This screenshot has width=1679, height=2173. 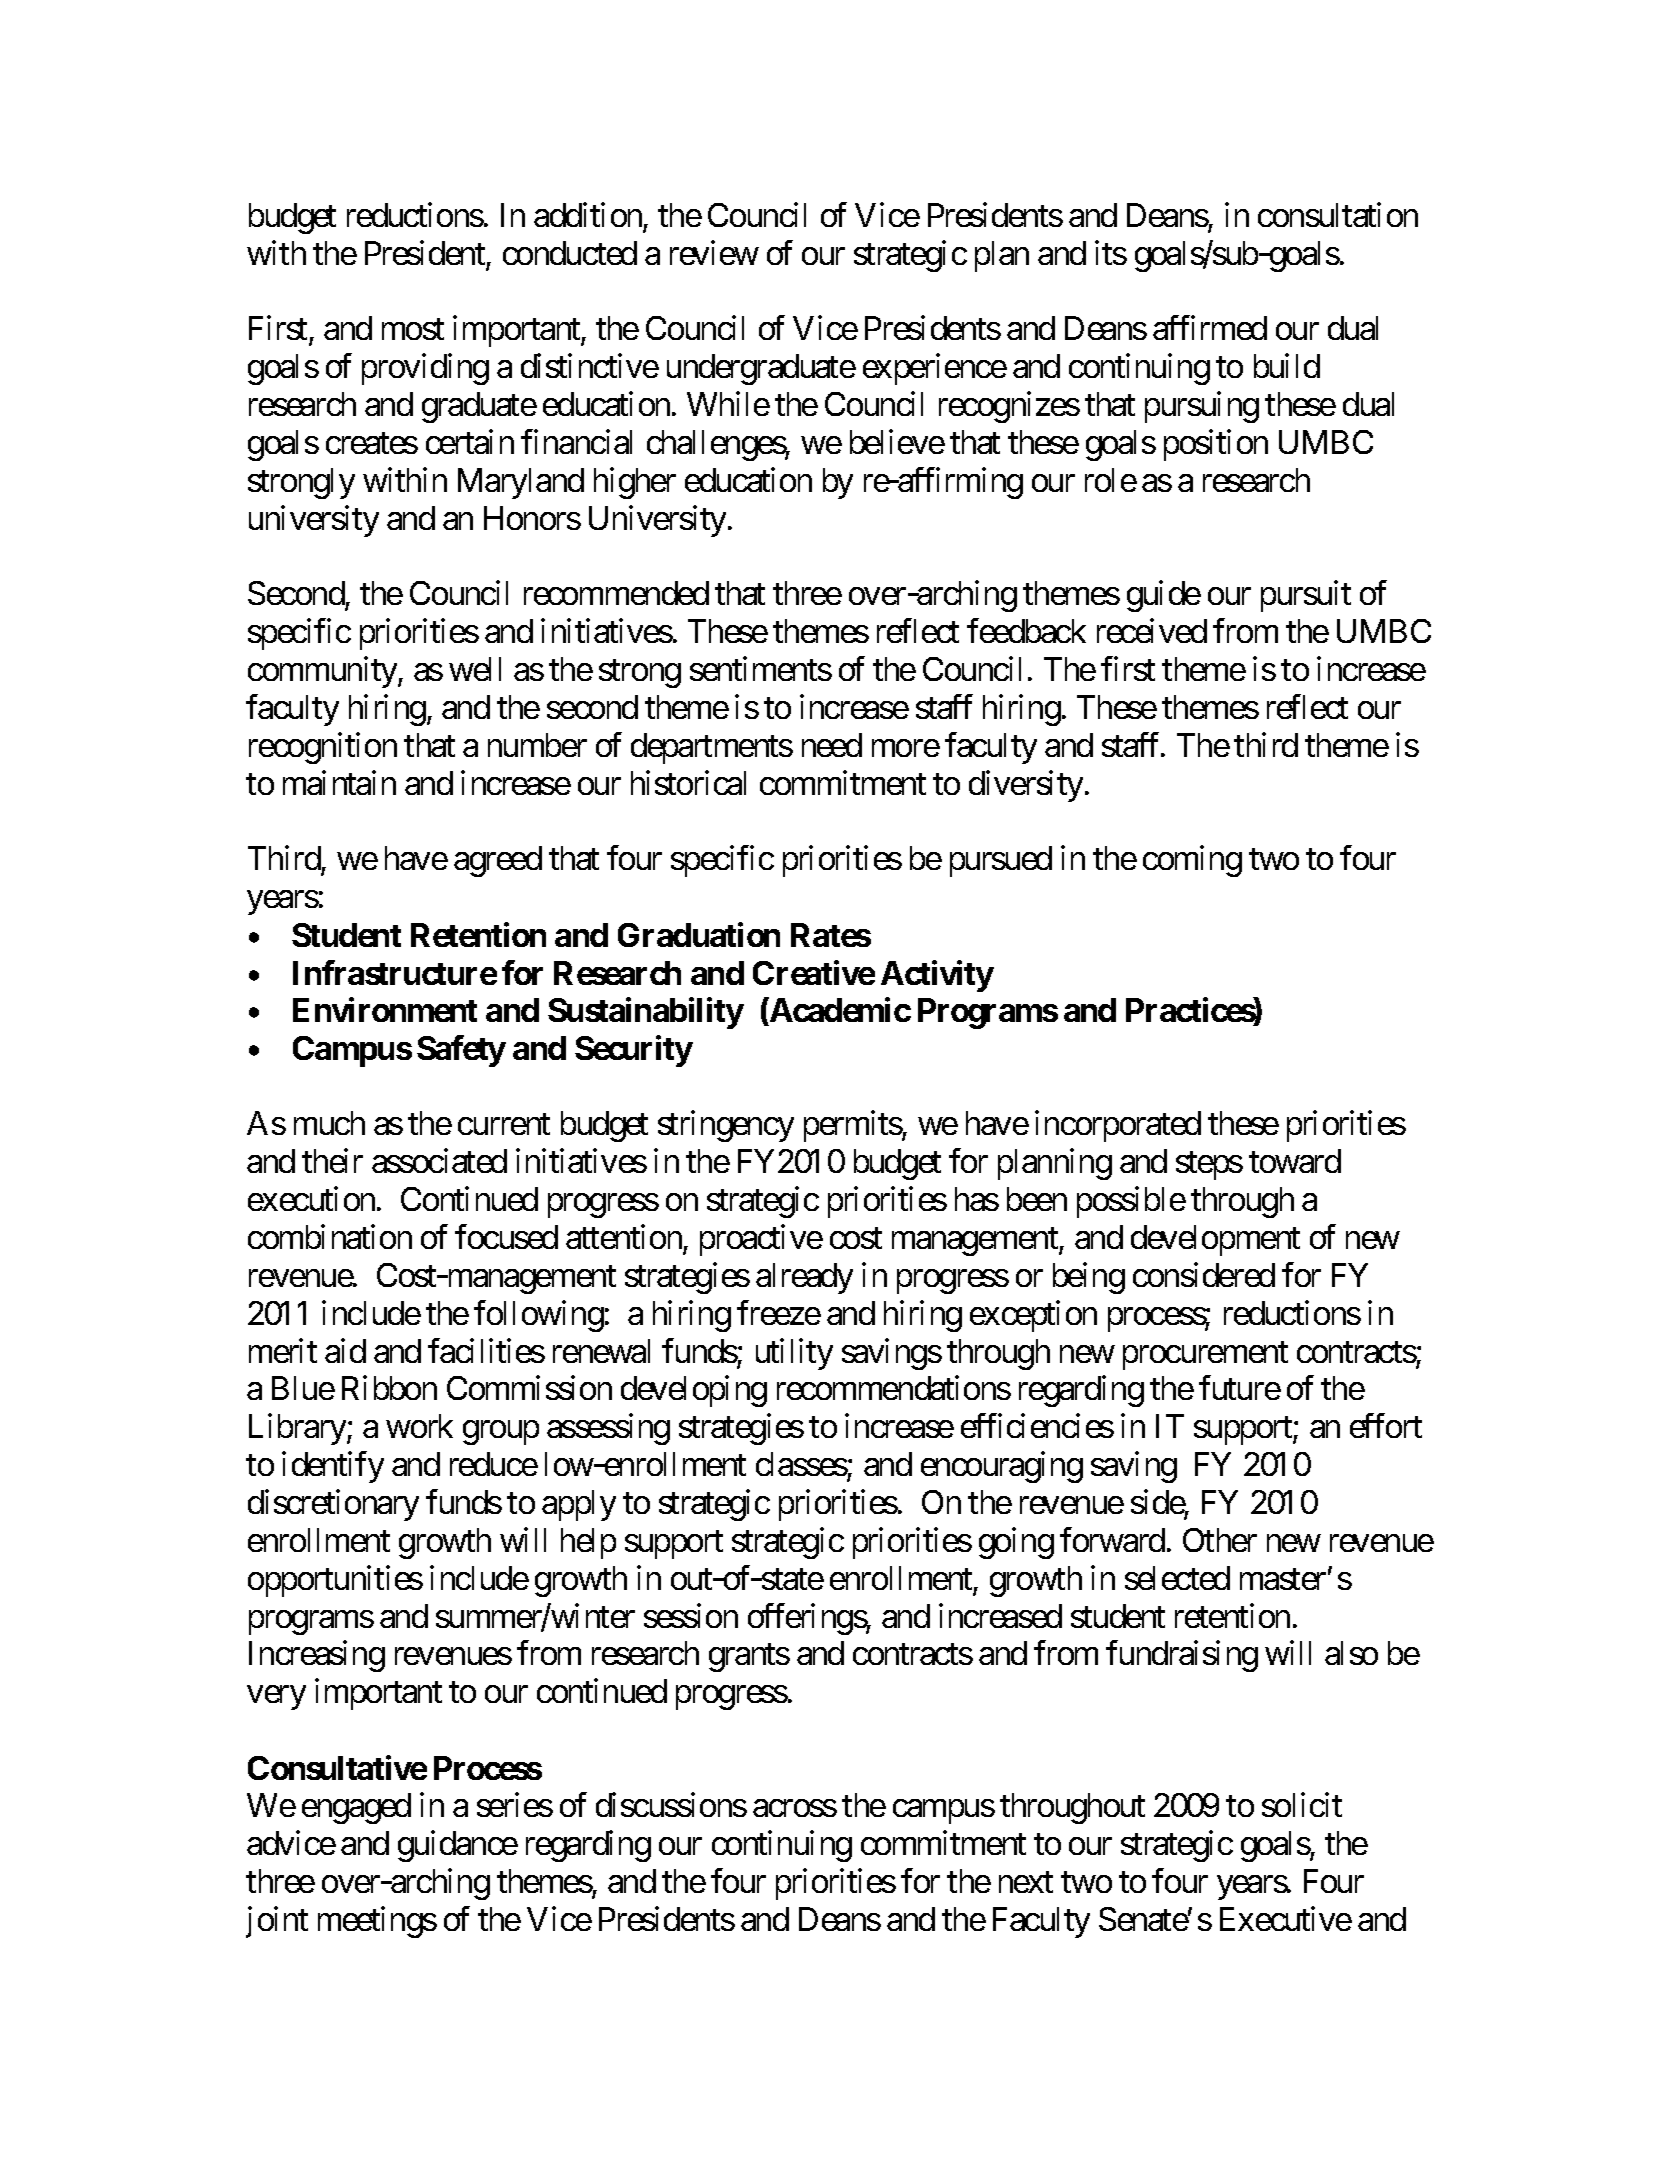 What do you see at coordinates (475, 669) in the screenshot?
I see `well` at bounding box center [475, 669].
